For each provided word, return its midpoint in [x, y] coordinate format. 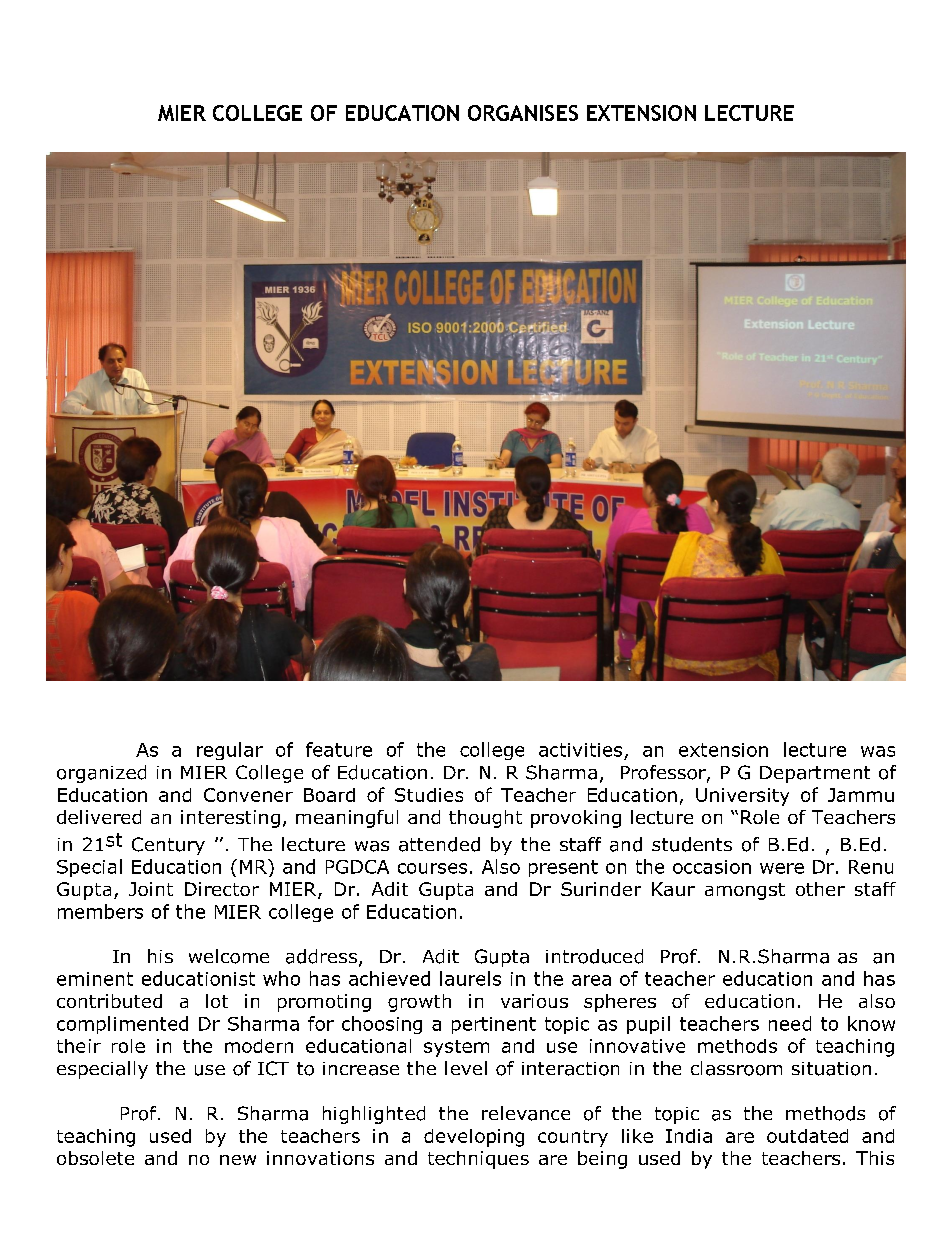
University [742, 797]
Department [815, 774]
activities [580, 750]
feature [339, 749]
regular [230, 751]
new [238, 1160]
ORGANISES [523, 113]
